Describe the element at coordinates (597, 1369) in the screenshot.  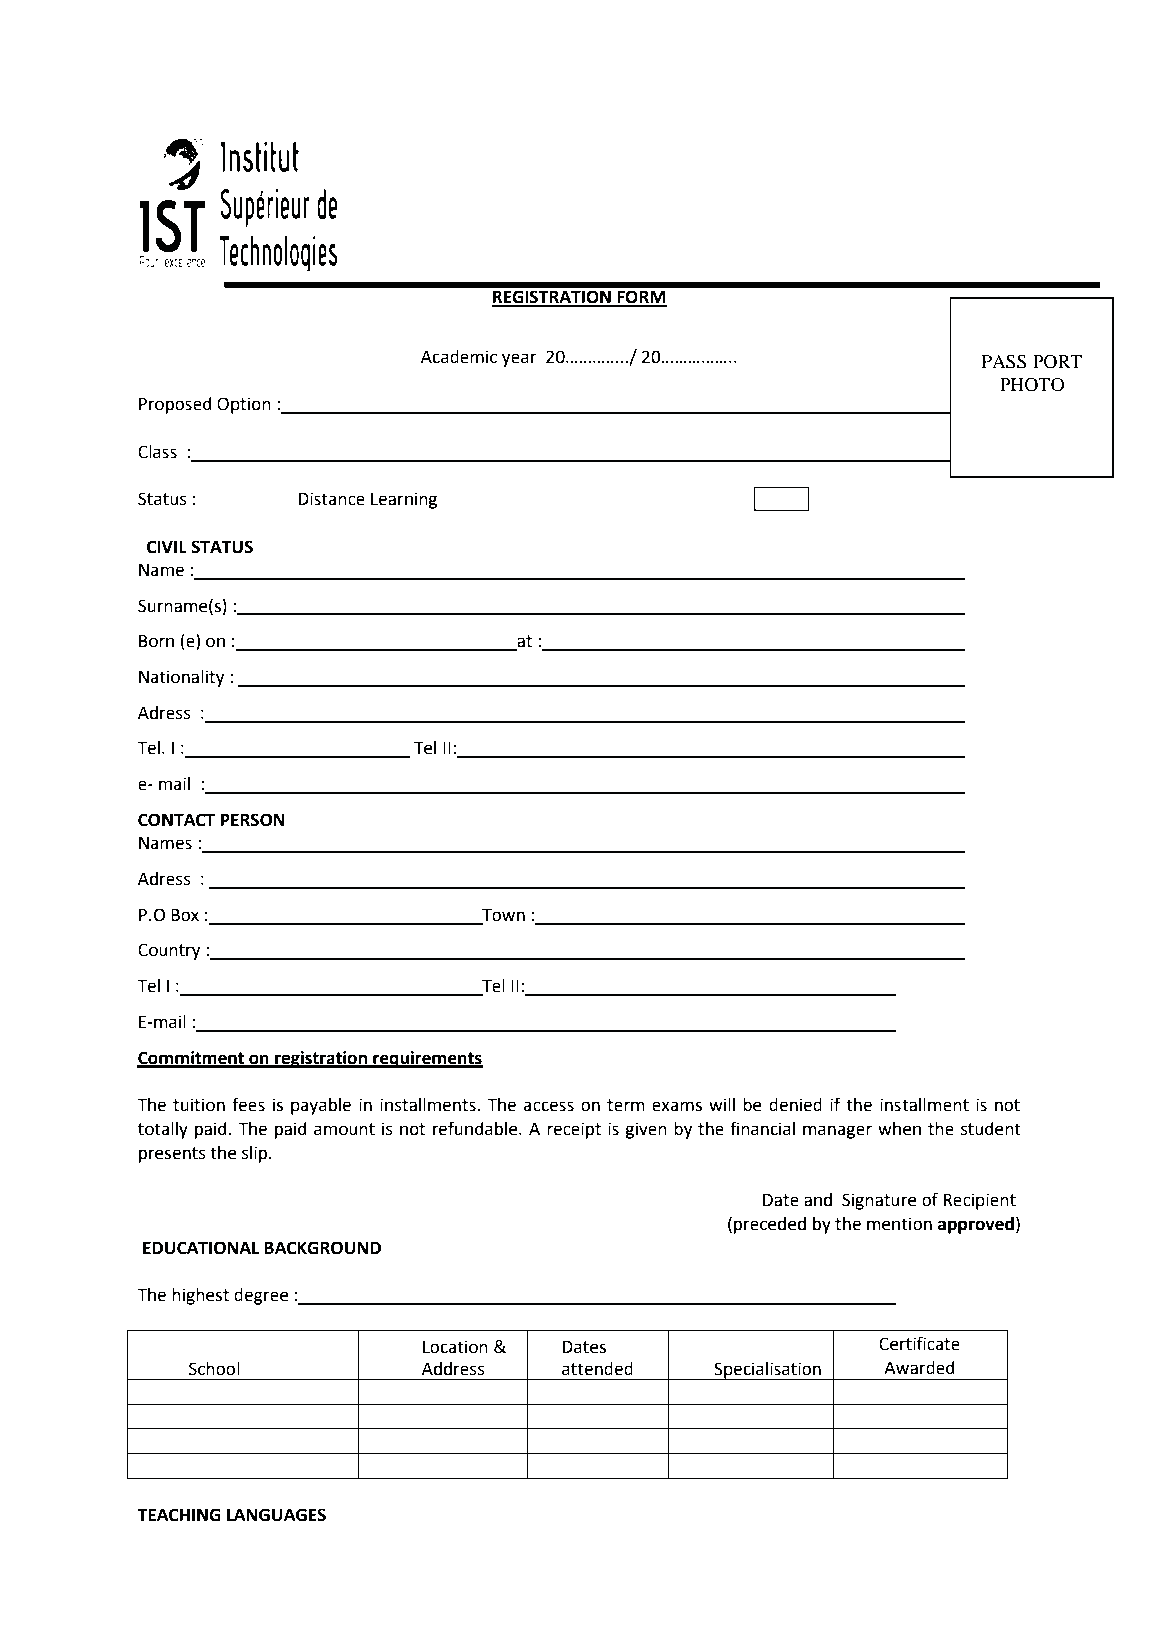
I see `attended` at that location.
